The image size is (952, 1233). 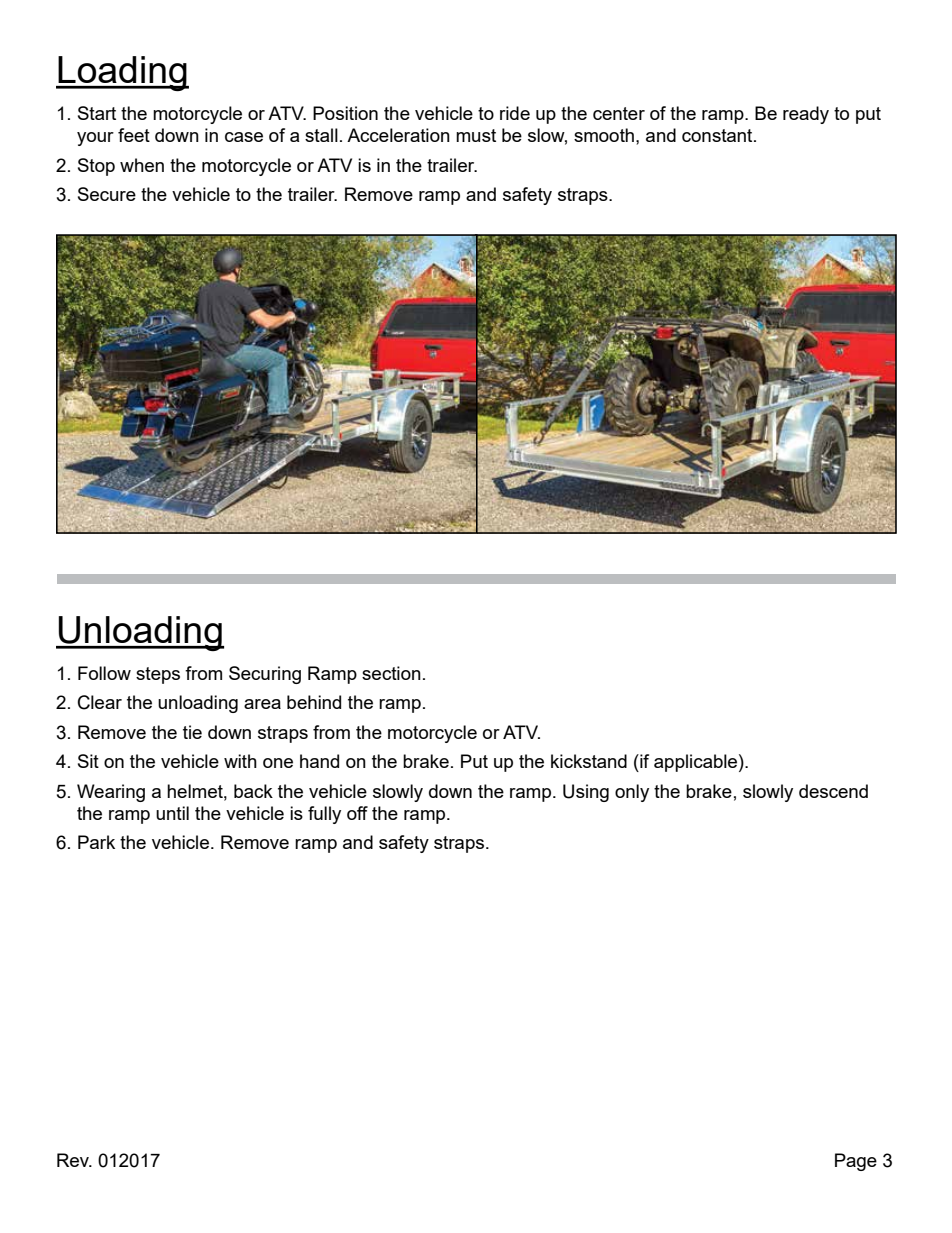 I want to click on section, so click(x=391, y=673).
